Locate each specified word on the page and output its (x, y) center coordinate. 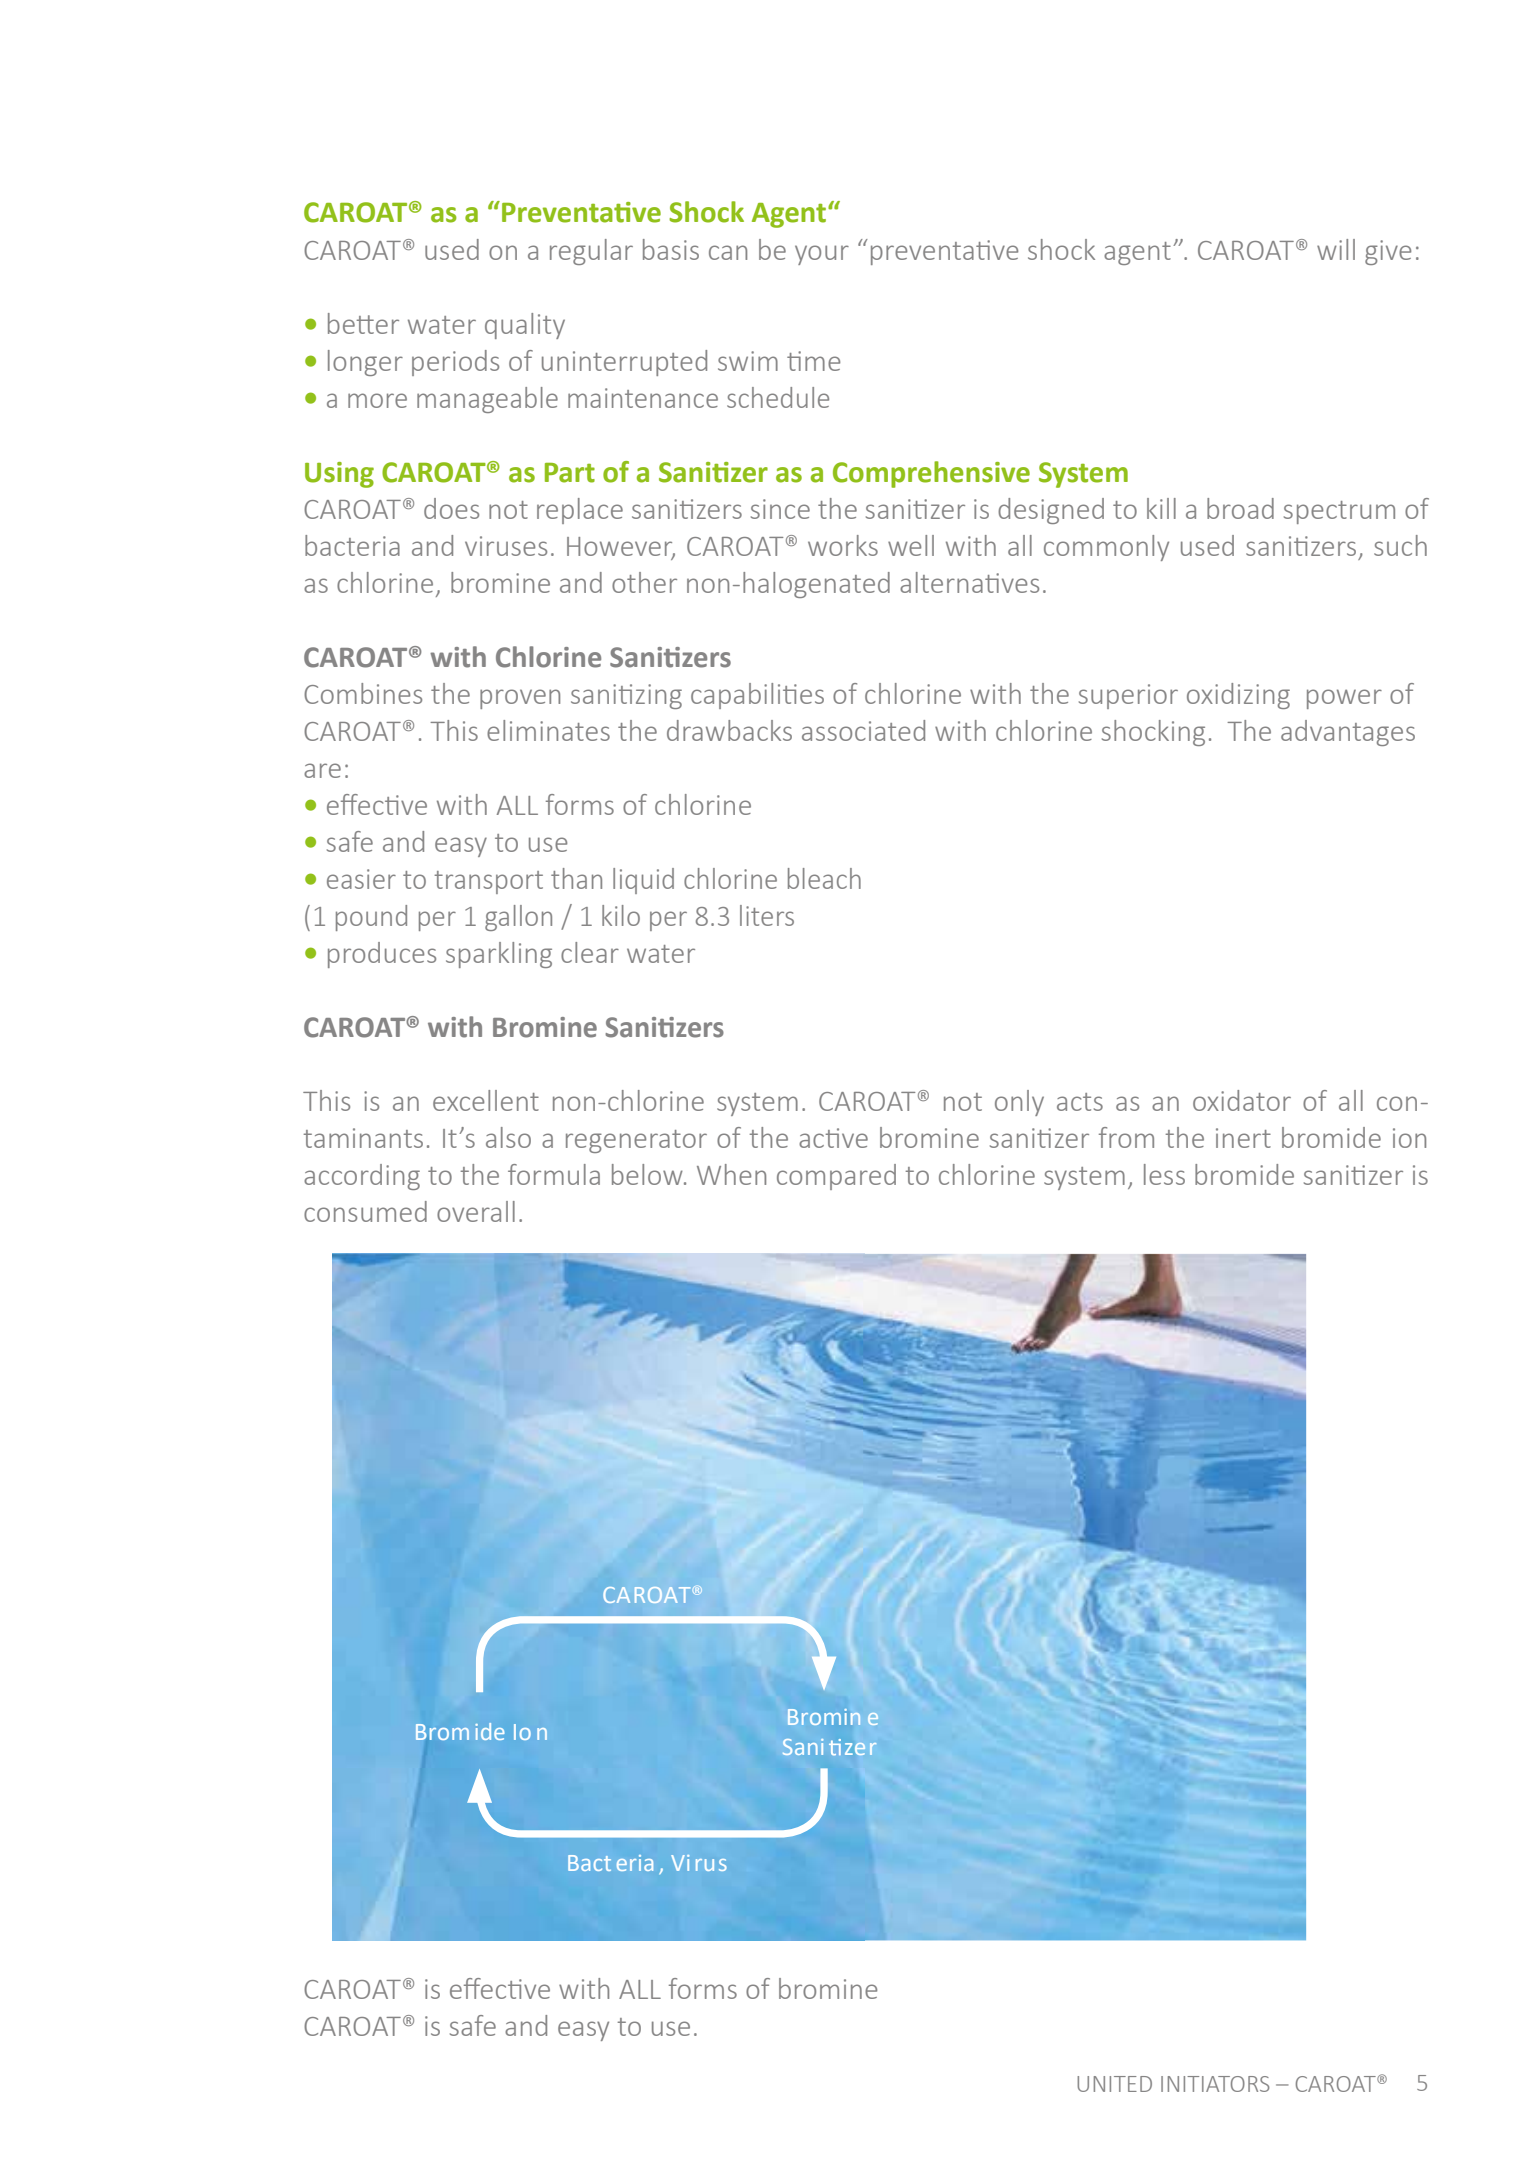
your (822, 255)
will (1336, 249)
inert (1243, 1138)
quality (525, 326)
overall (476, 1211)
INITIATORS (1215, 2084)
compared (836, 1177)
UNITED (1114, 2084)
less (1164, 1174)
